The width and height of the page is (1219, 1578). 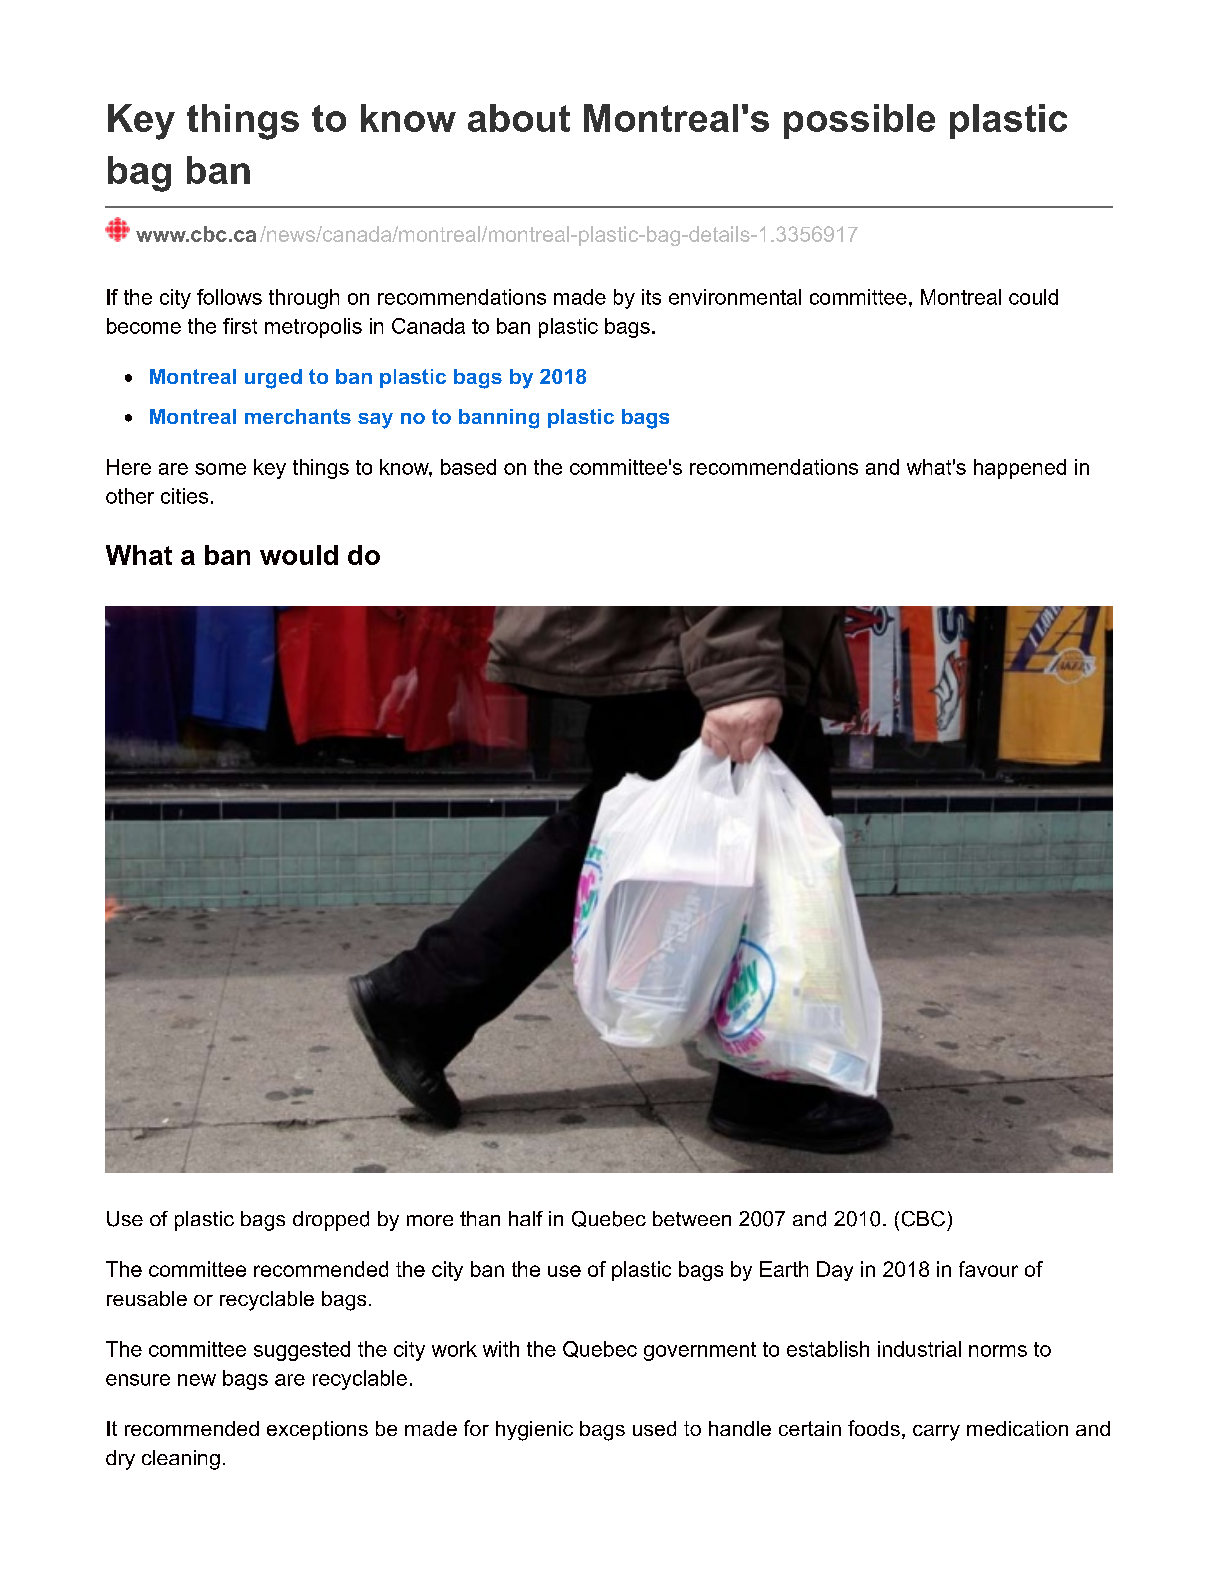 I want to click on would, so click(x=299, y=555).
